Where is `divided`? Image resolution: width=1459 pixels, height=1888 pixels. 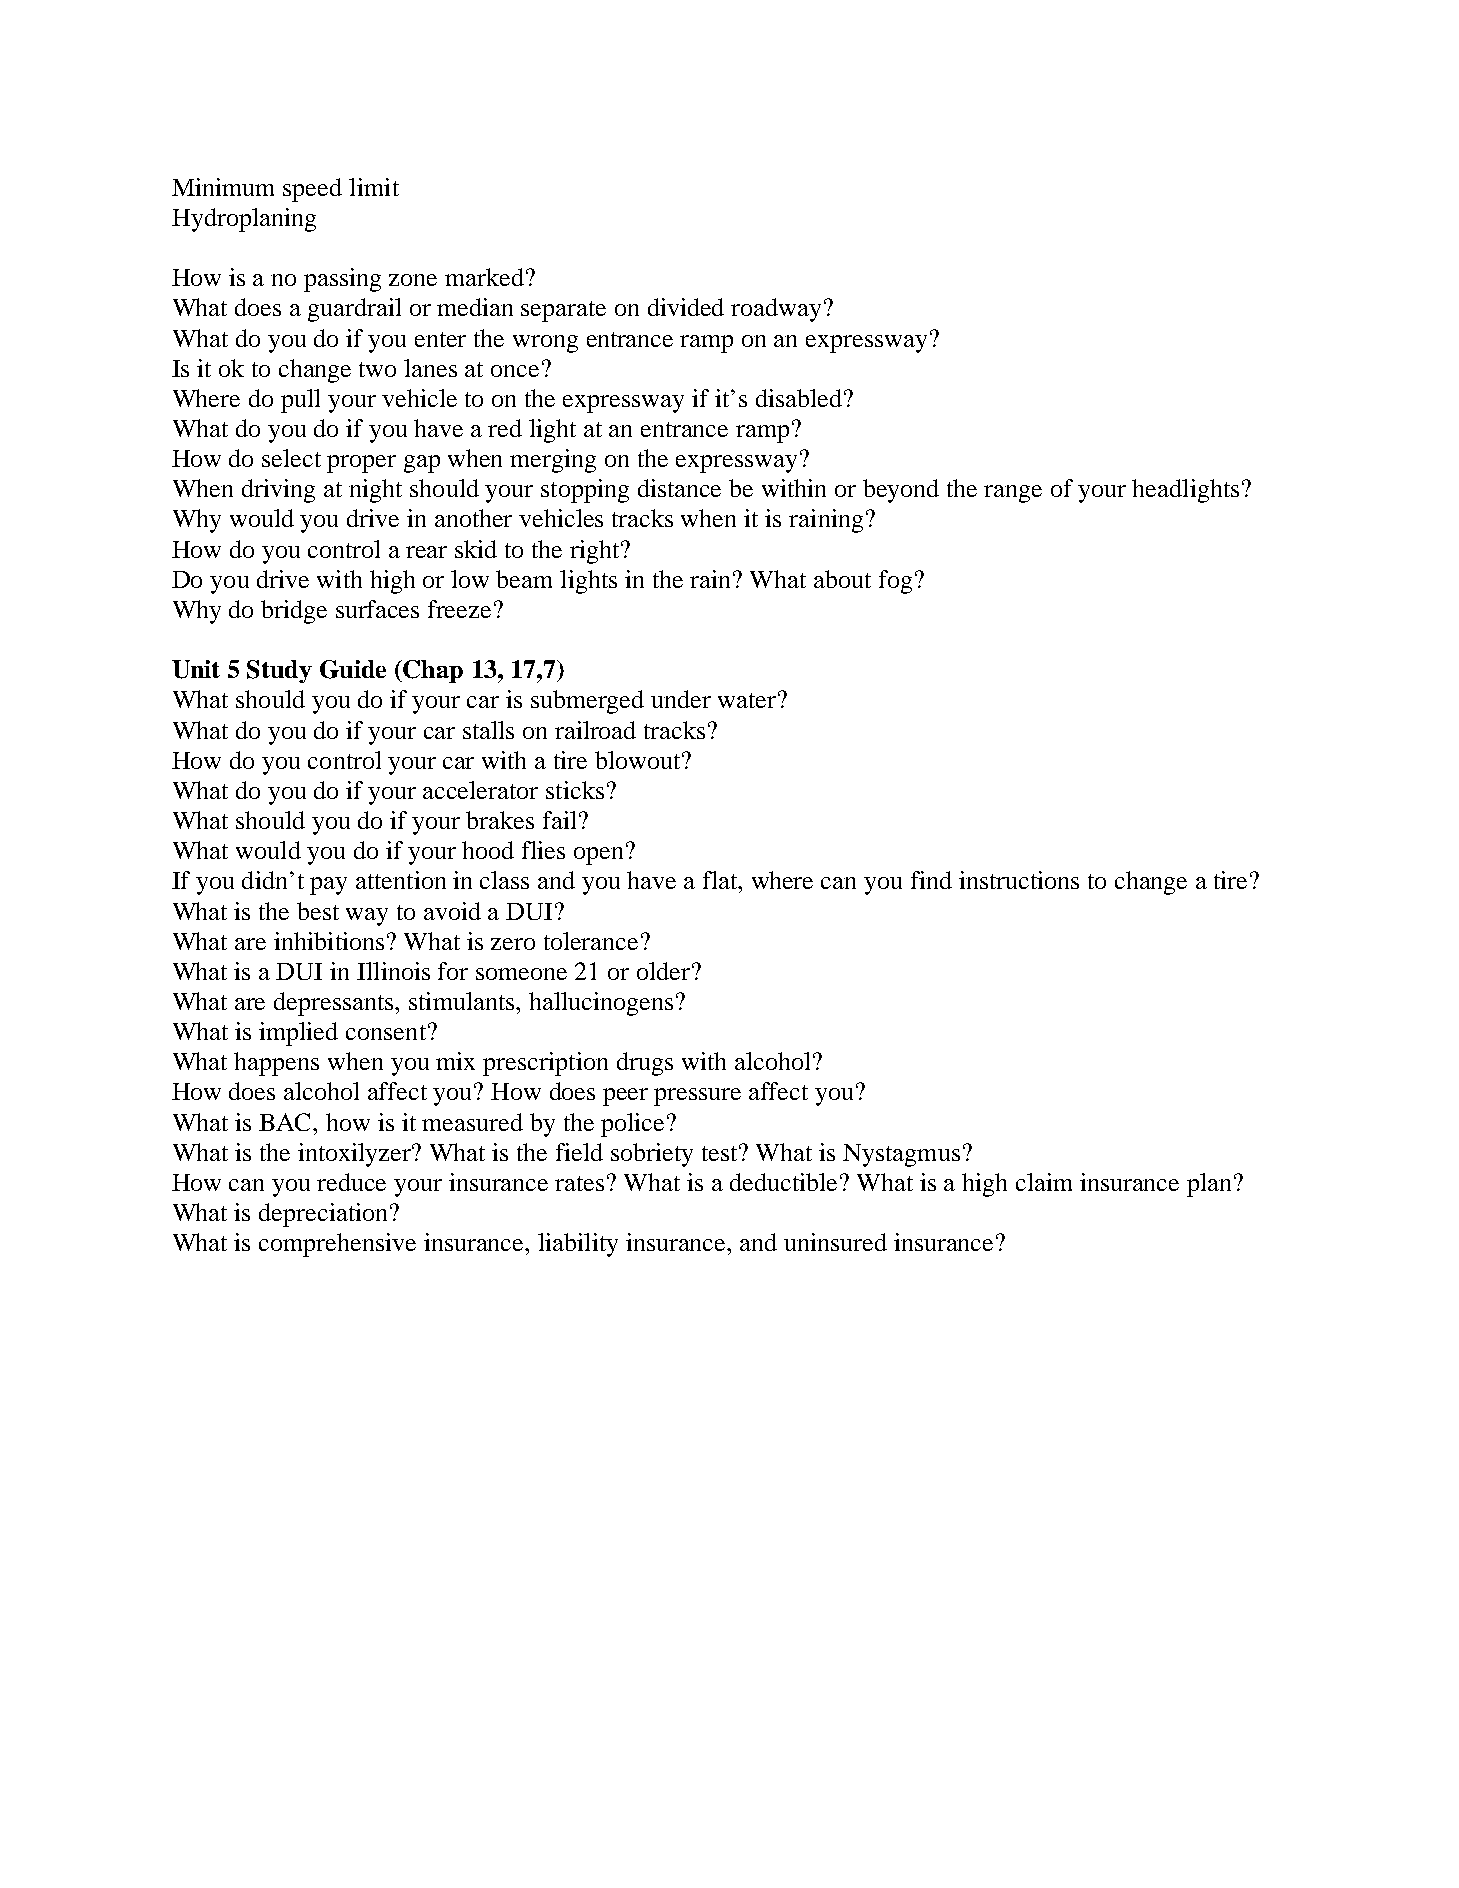
divided is located at coordinates (686, 307).
